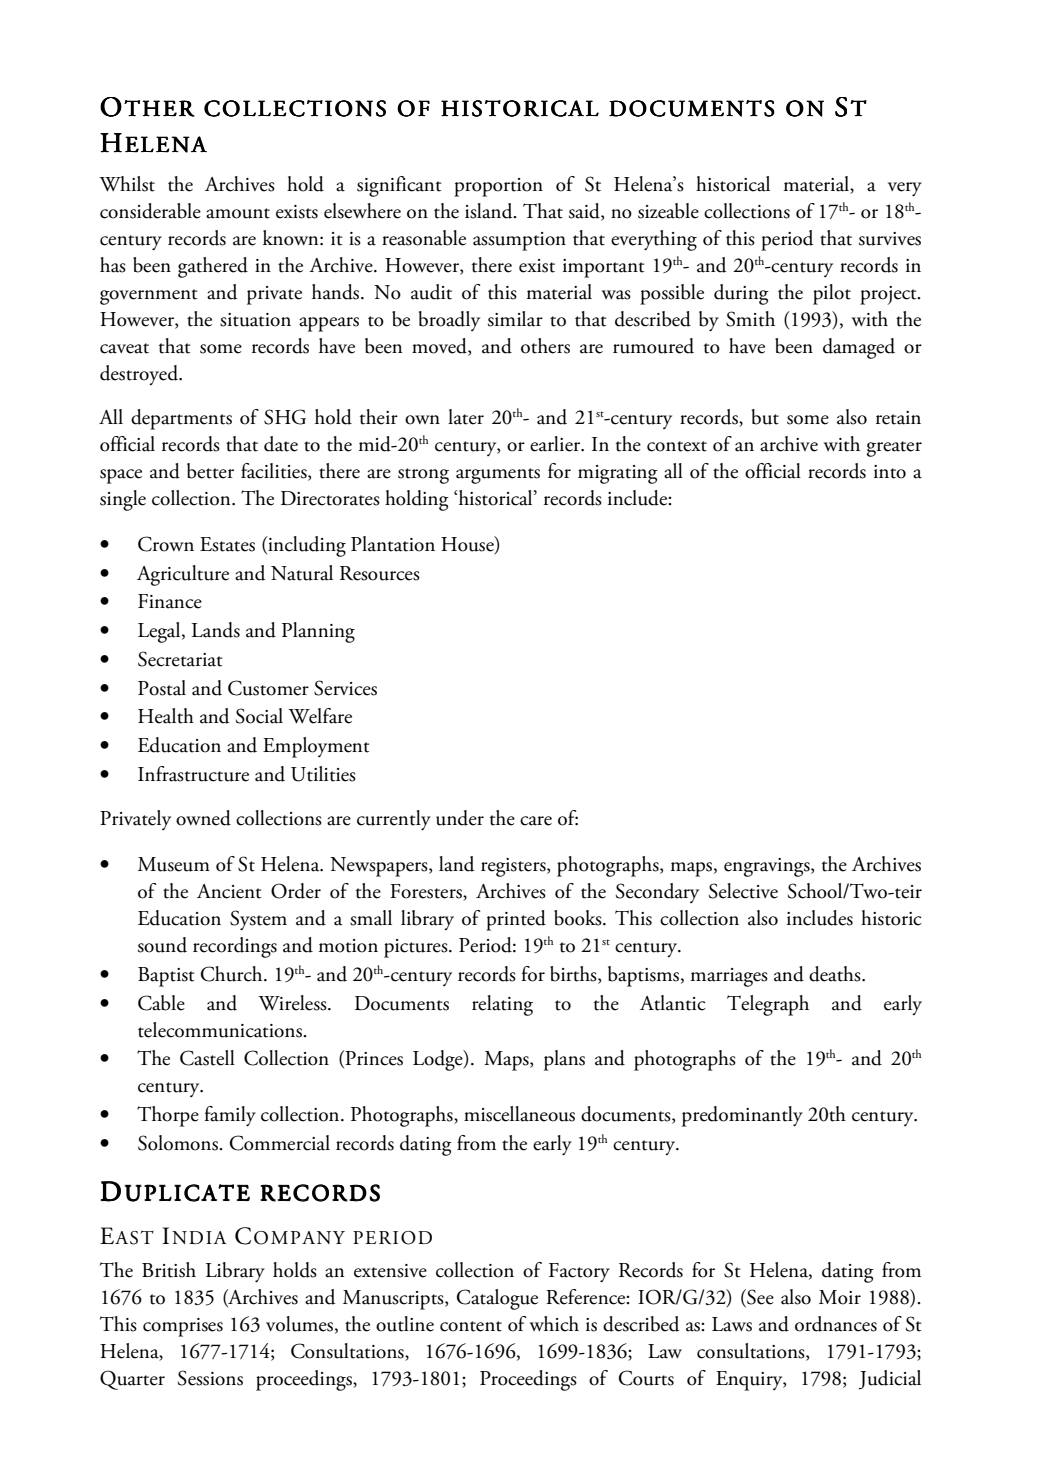 The image size is (1048, 1483). What do you see at coordinates (890, 239) in the screenshot?
I see `survives` at bounding box center [890, 239].
